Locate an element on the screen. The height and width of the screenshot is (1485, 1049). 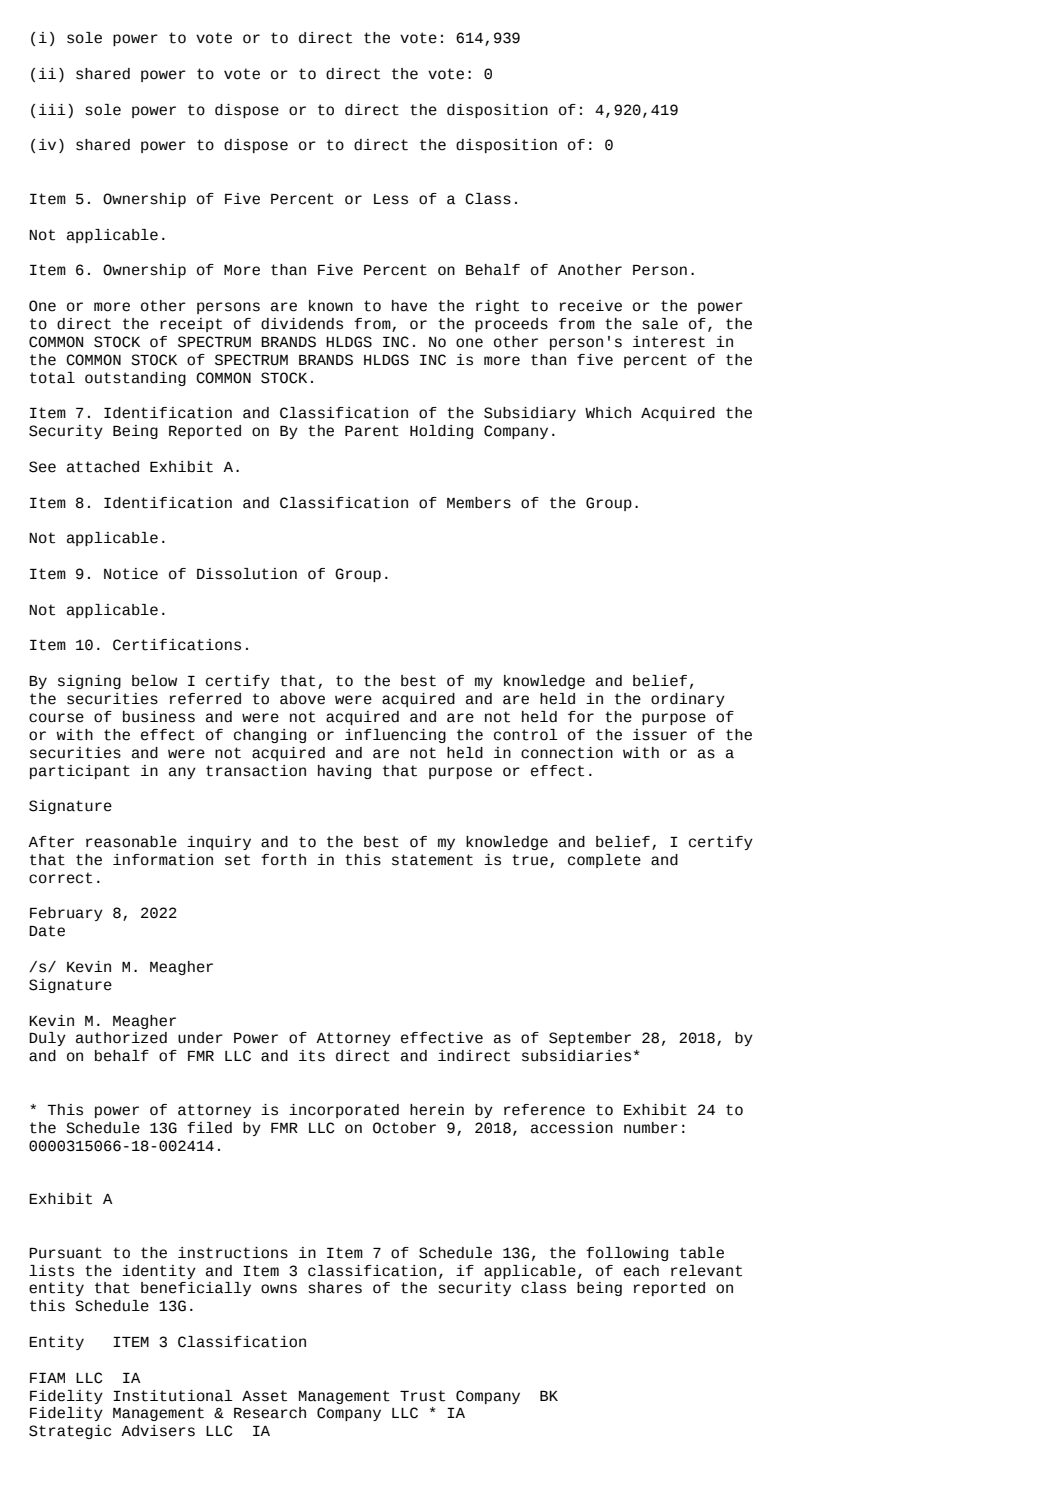
Trust is located at coordinates (422, 1396).
